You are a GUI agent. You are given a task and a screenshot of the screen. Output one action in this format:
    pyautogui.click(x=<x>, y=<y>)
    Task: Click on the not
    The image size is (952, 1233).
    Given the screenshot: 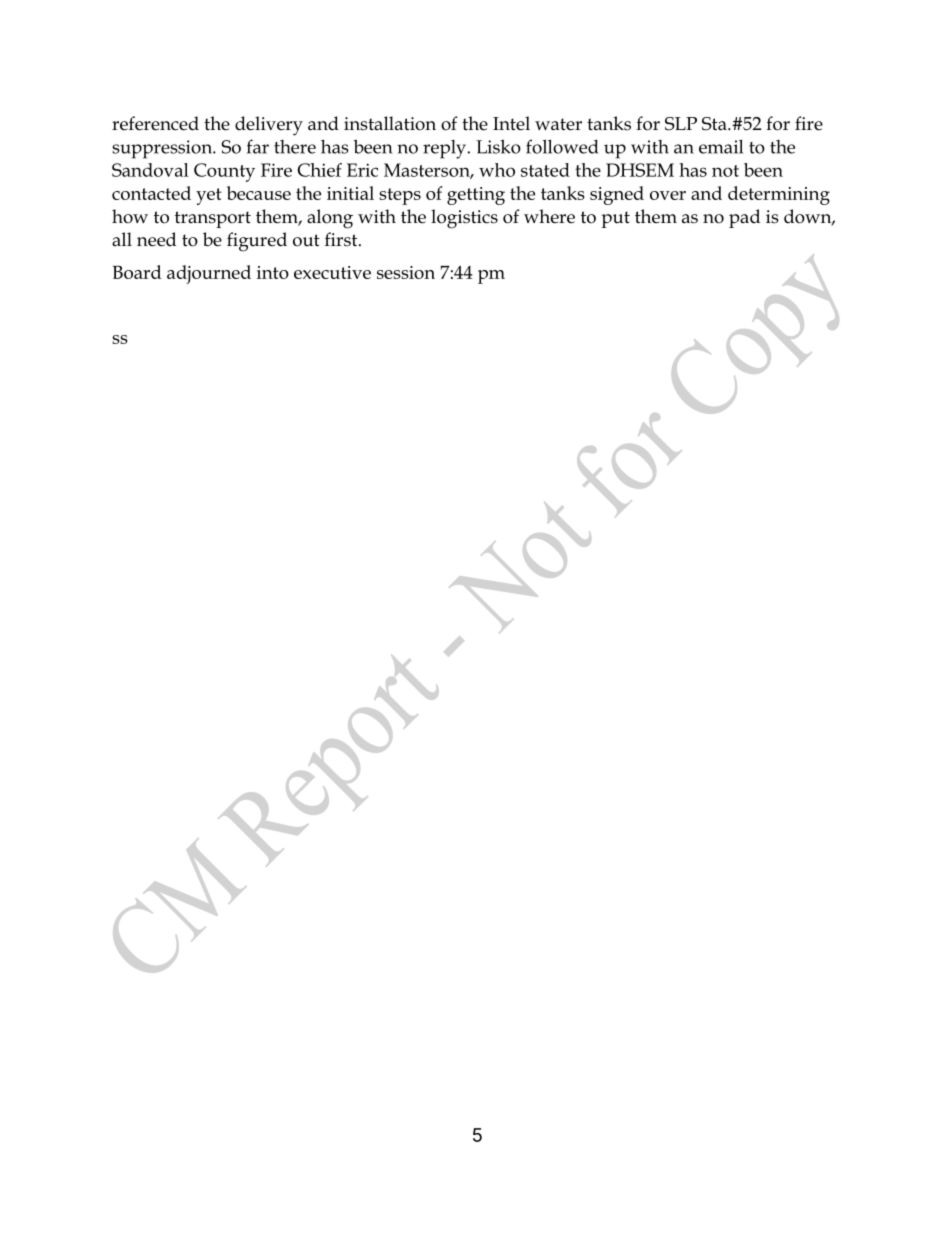 What is the action you would take?
    pyautogui.click(x=725, y=171)
